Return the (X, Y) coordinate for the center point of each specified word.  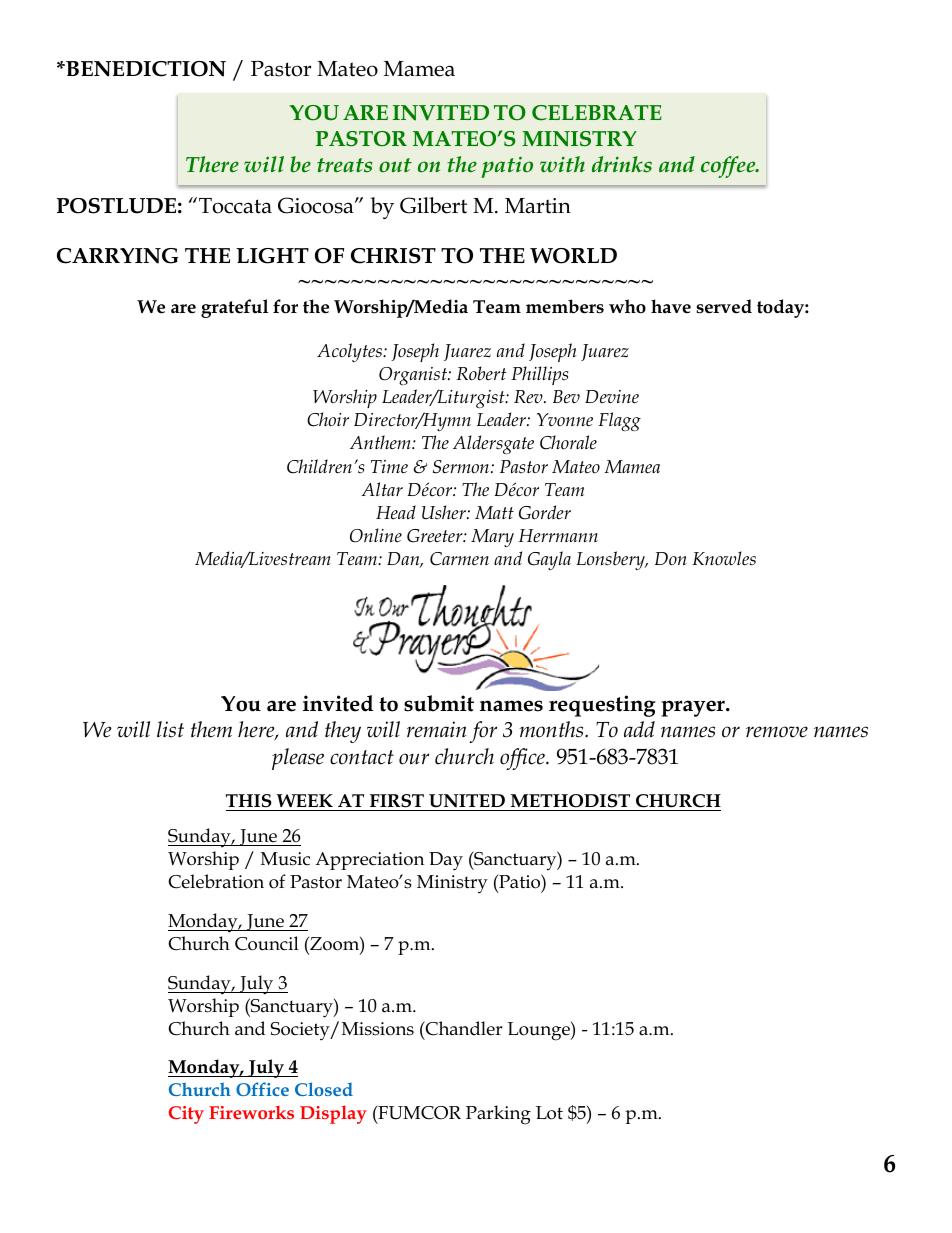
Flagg (619, 421)
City (186, 1115)
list (170, 729)
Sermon (462, 467)
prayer (694, 708)
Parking (498, 1115)
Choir (328, 419)
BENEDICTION (145, 69)
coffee (729, 167)
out (395, 165)
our (414, 759)
